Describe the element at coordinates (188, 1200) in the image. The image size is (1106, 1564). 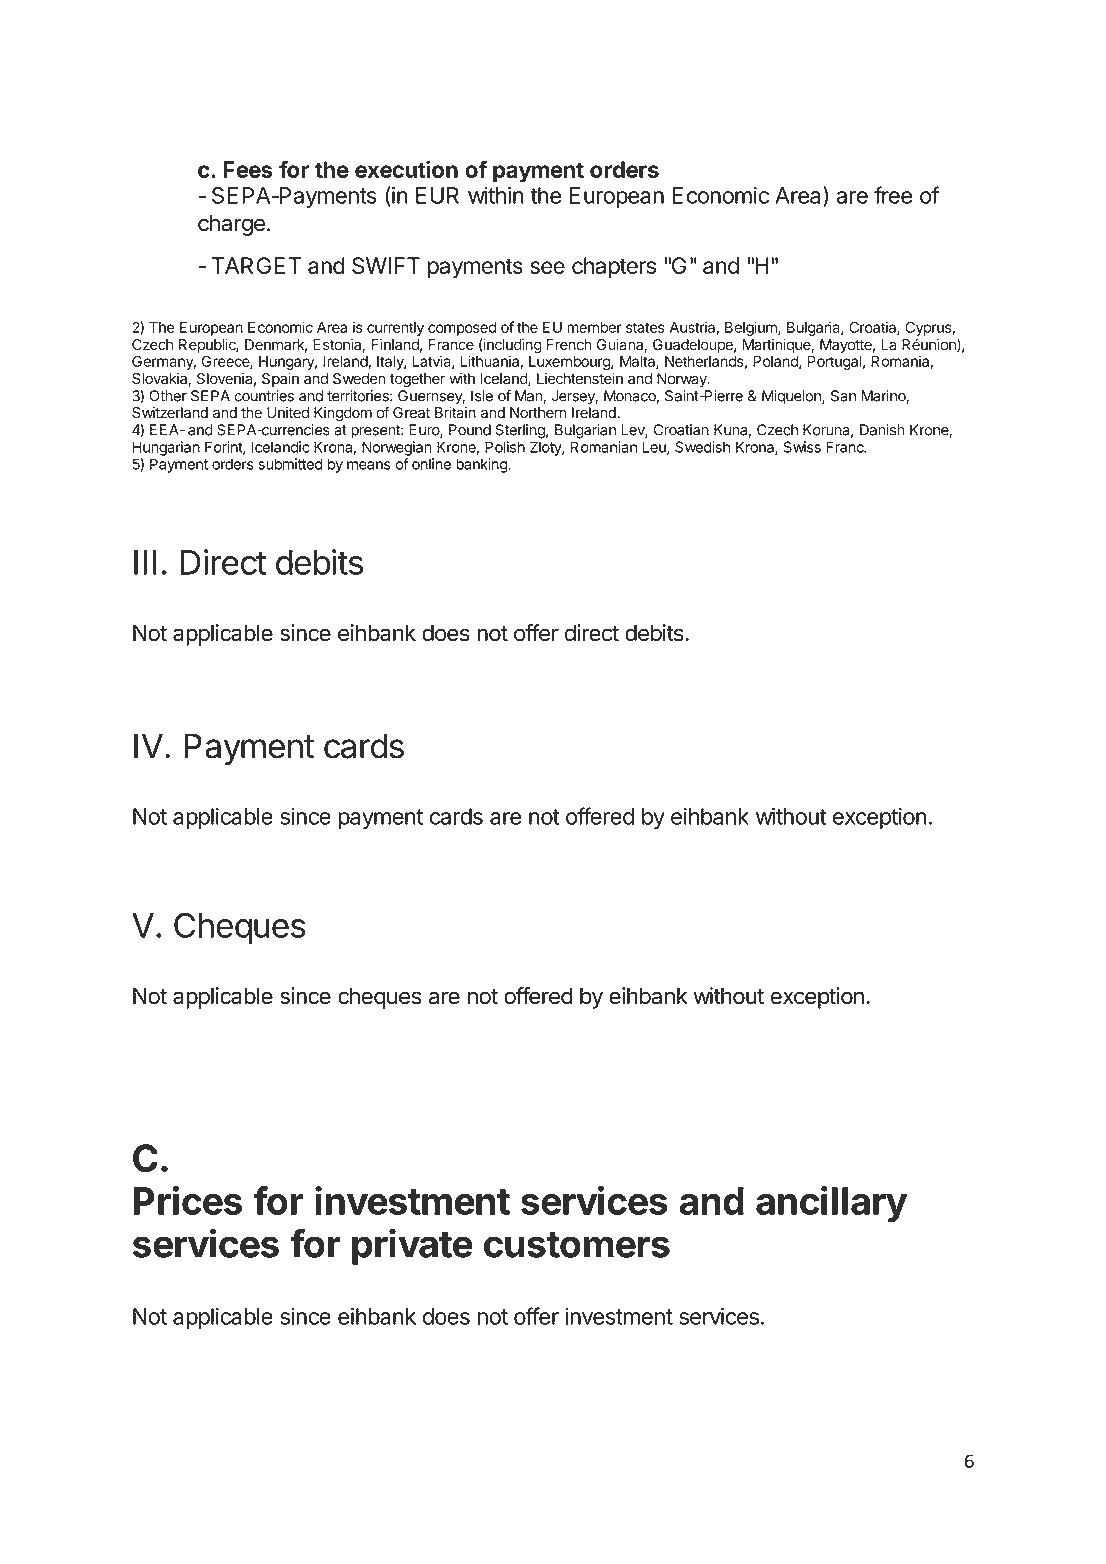
I see `Prices` at that location.
